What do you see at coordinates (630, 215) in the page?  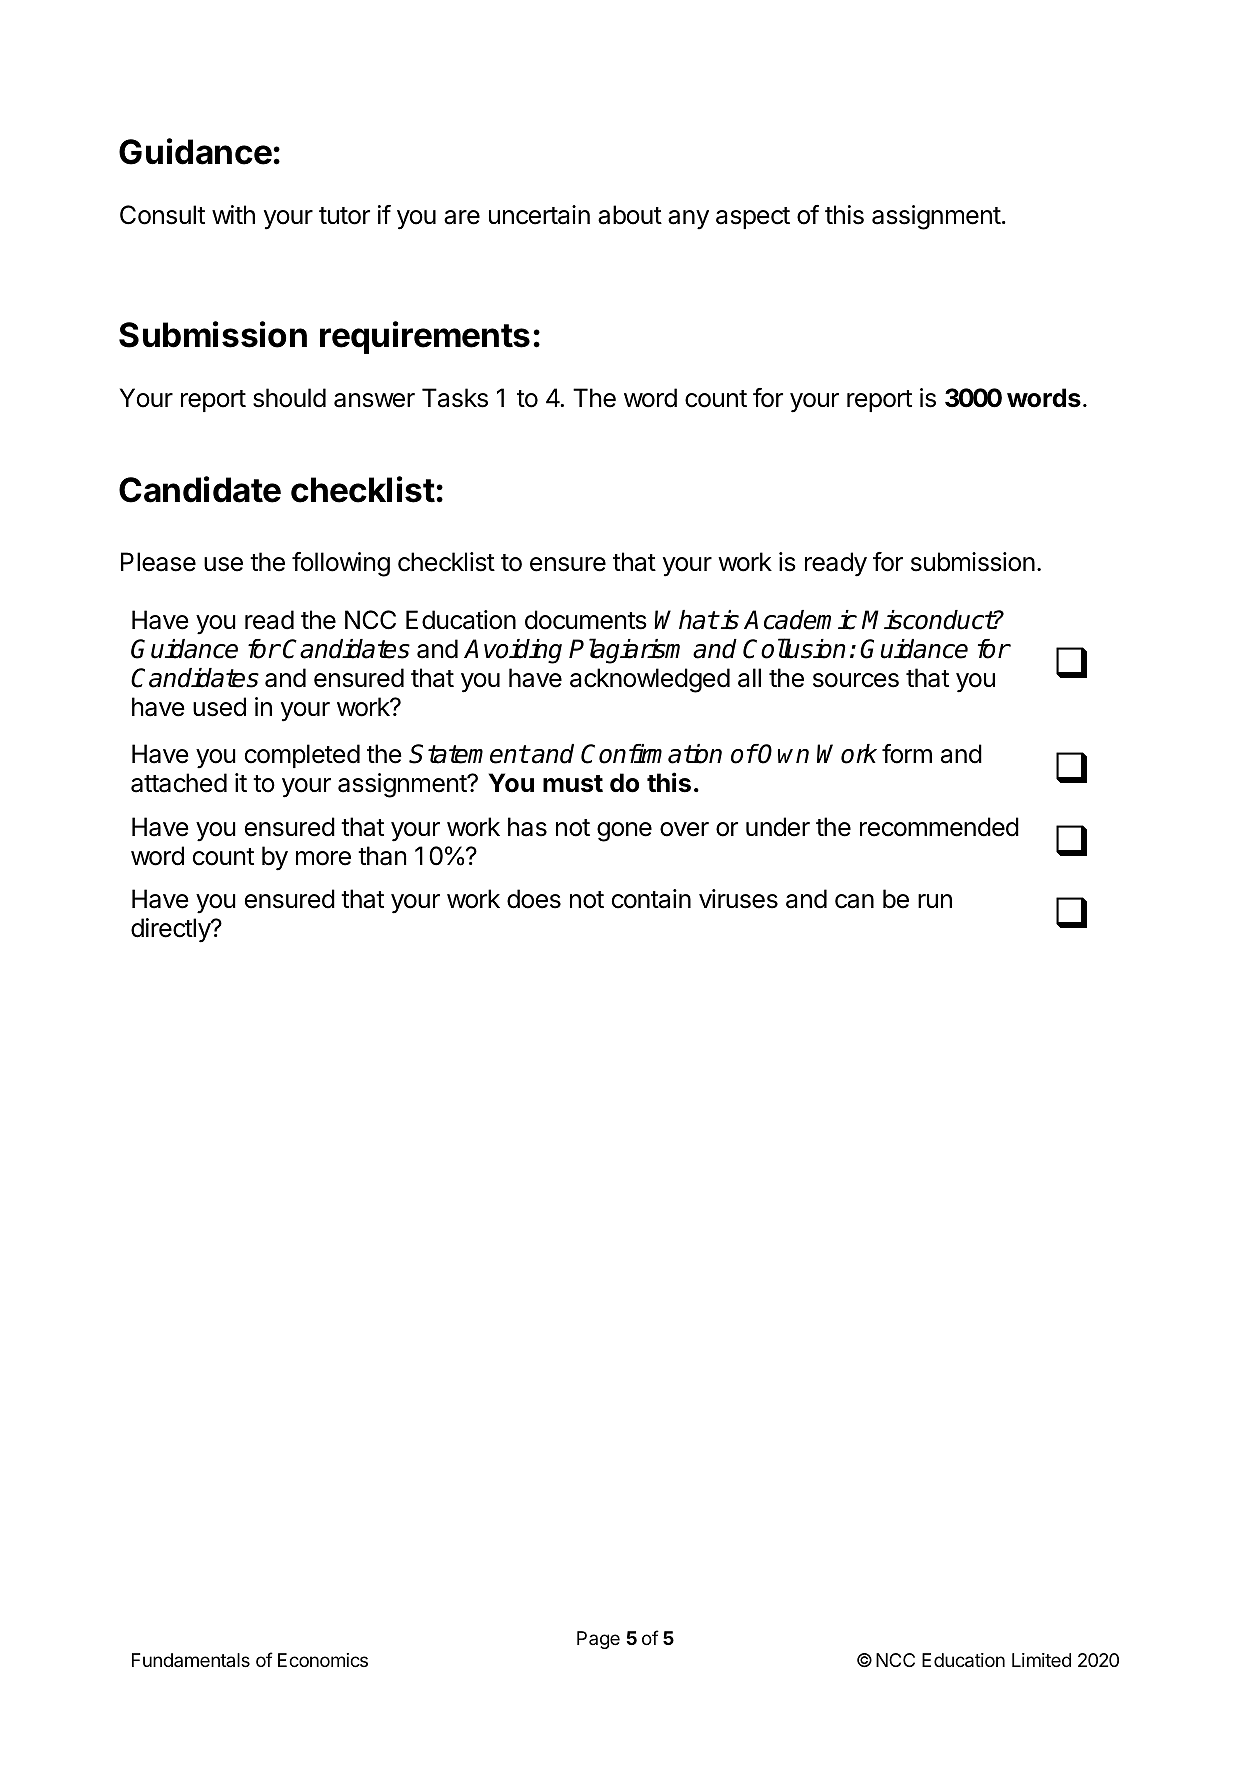 I see `about` at bounding box center [630, 215].
